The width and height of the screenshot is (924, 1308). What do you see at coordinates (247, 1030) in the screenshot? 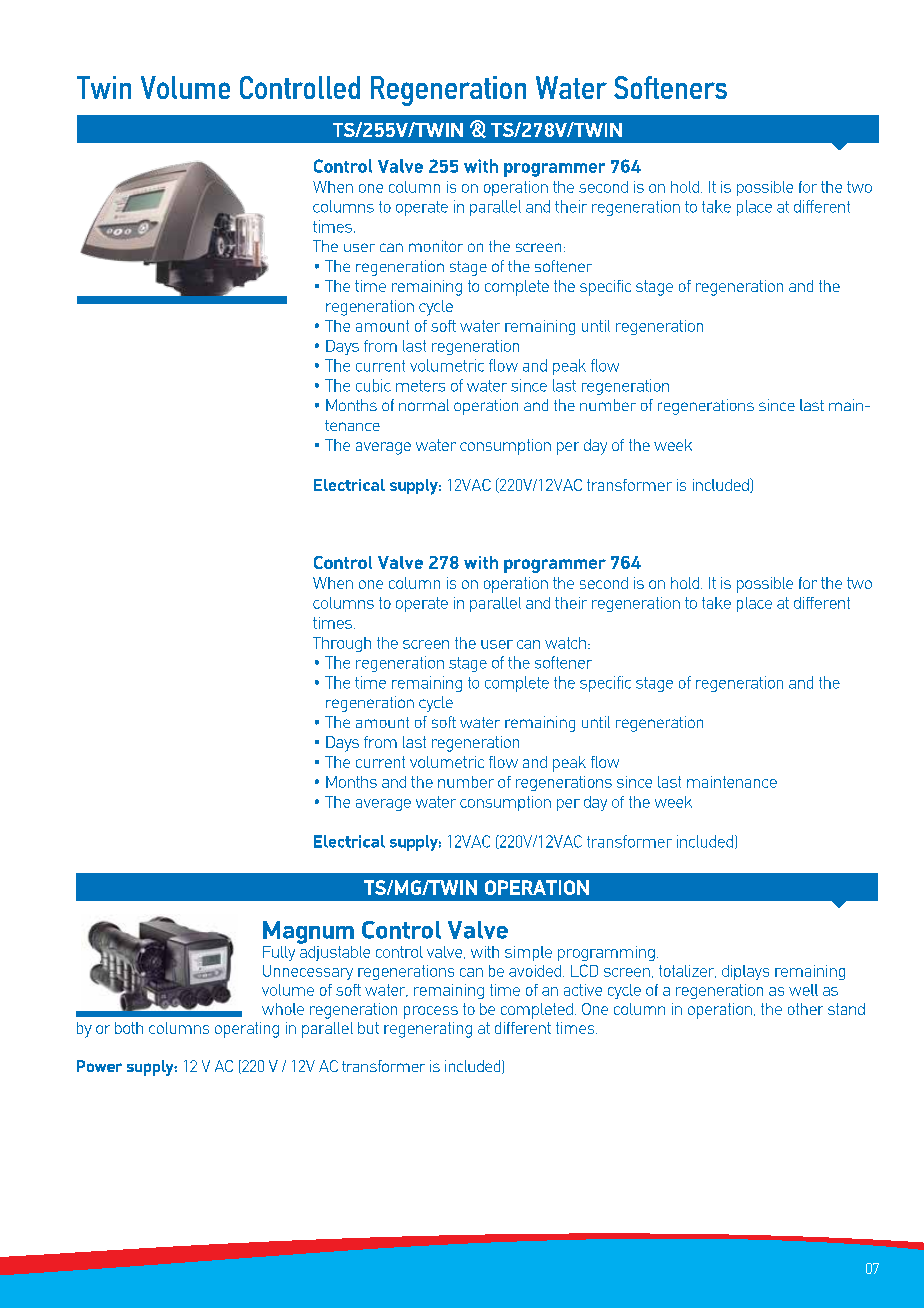
I see `operating` at bounding box center [247, 1030].
